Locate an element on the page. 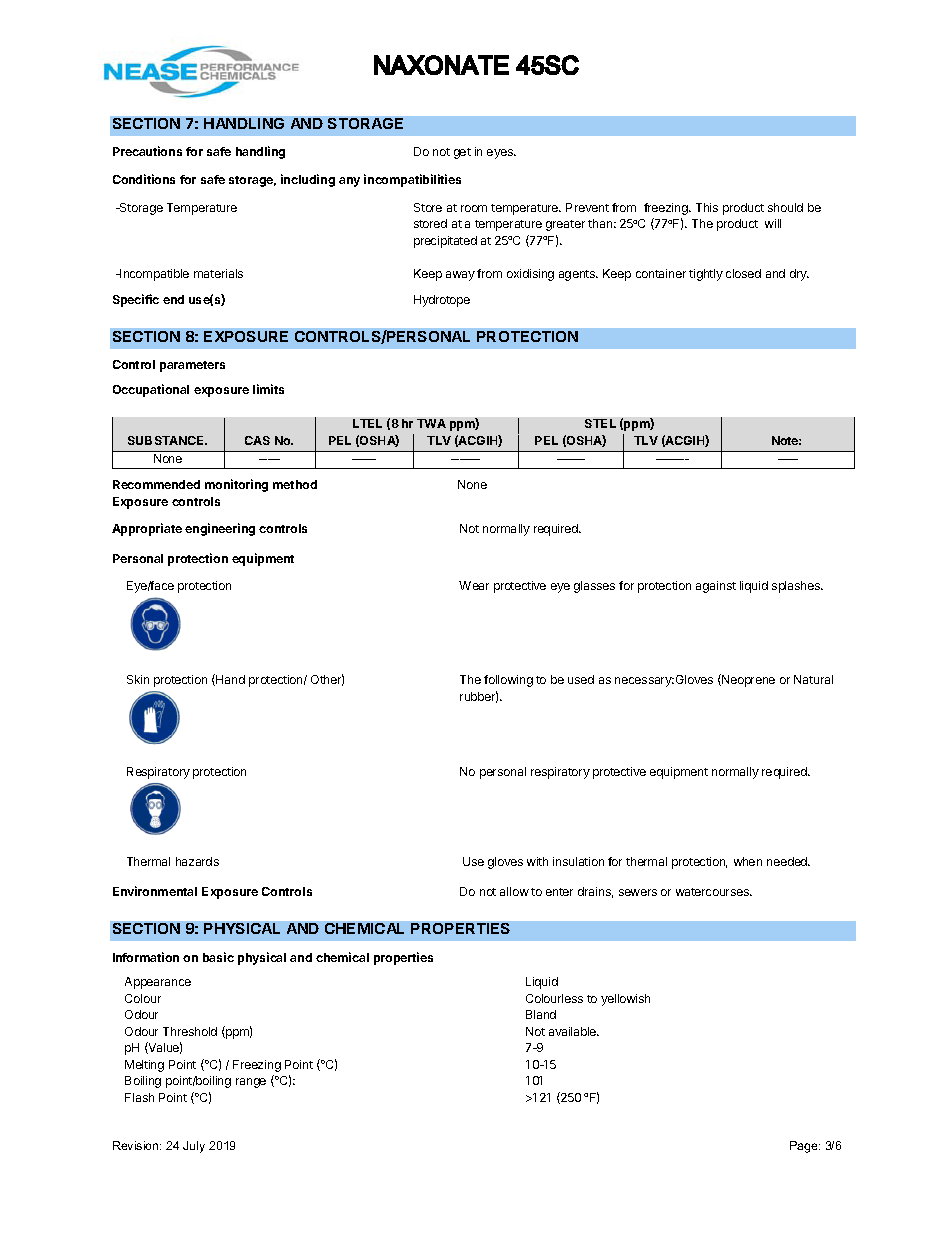  following is located at coordinates (508, 681).
